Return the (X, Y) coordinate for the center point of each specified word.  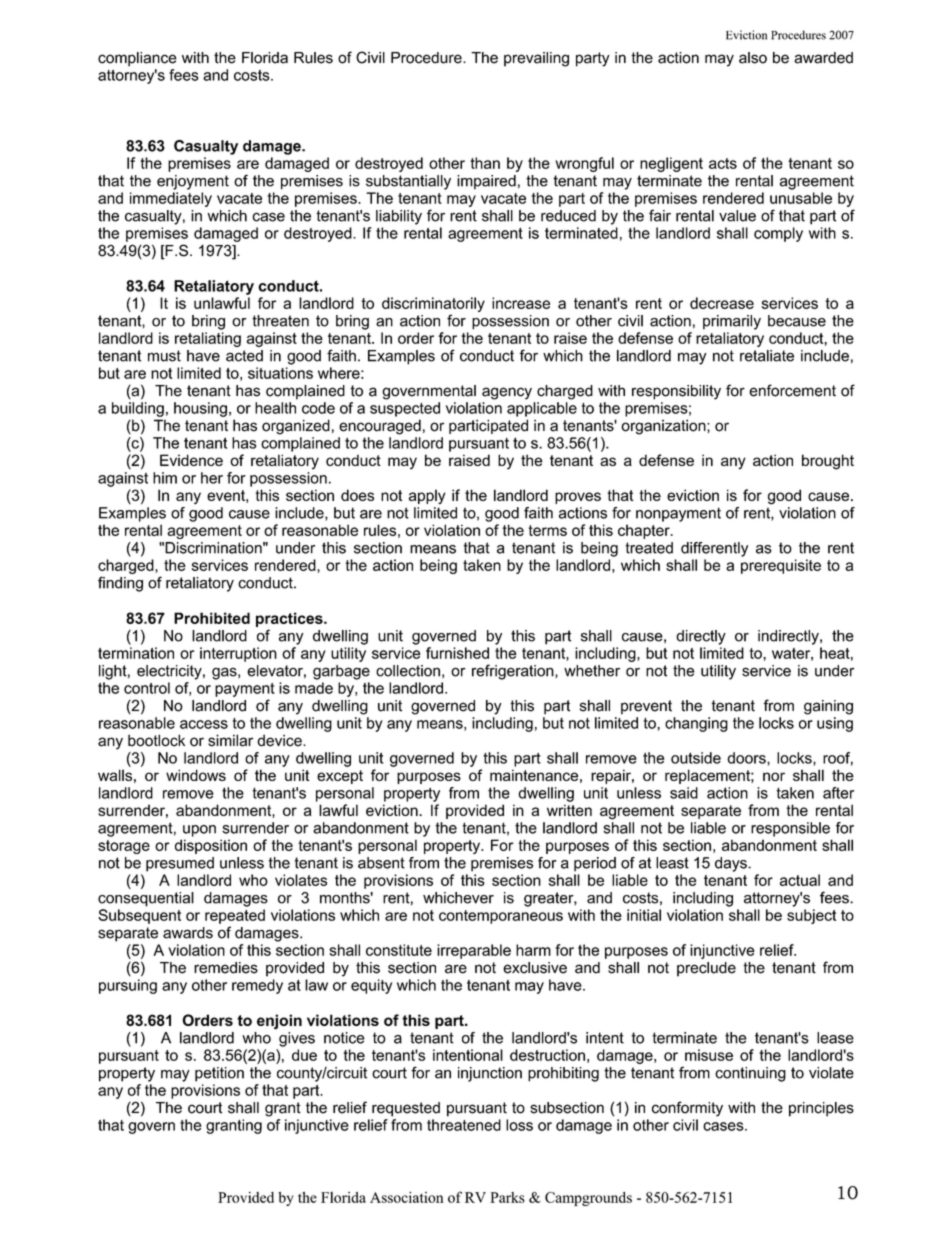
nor (774, 776)
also (753, 58)
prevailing (536, 59)
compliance (137, 59)
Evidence (191, 460)
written (569, 810)
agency (507, 393)
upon (199, 831)
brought (828, 462)
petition (219, 1074)
